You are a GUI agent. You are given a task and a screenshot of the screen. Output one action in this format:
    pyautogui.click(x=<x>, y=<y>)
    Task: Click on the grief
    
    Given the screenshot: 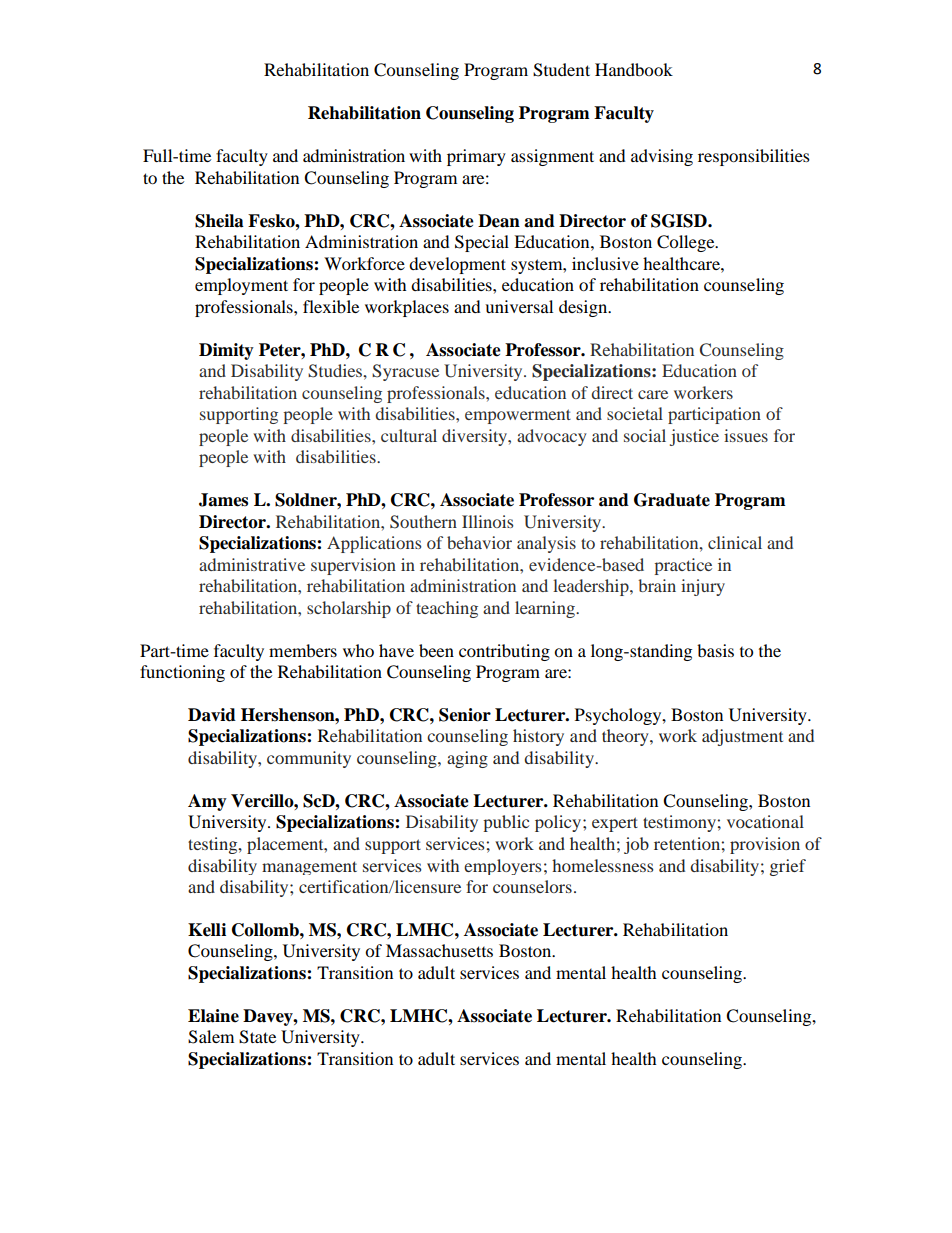 What is the action you would take?
    pyautogui.click(x=788, y=867)
